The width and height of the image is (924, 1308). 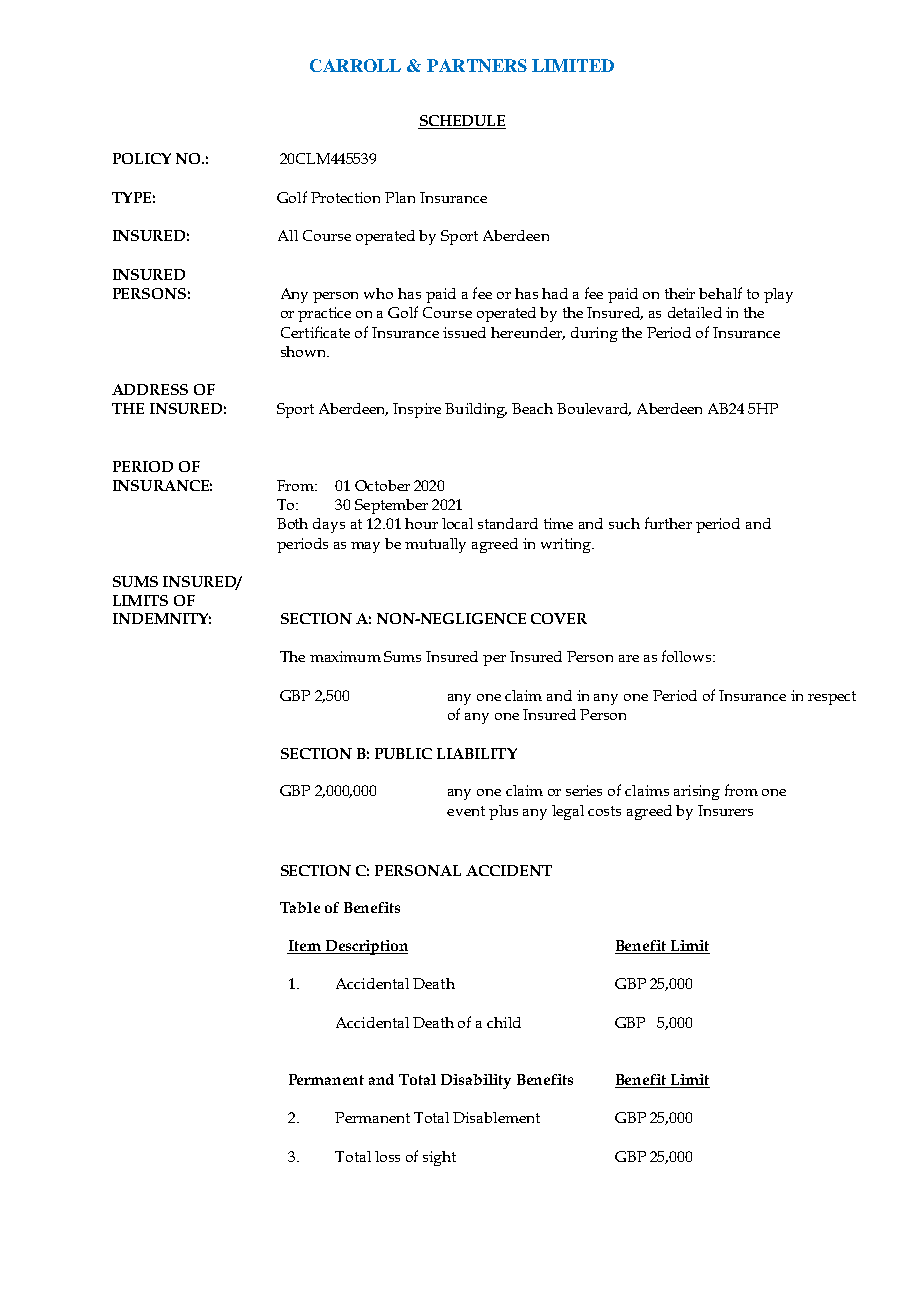 What do you see at coordinates (387, 1156) in the image?
I see `loss` at bounding box center [387, 1156].
